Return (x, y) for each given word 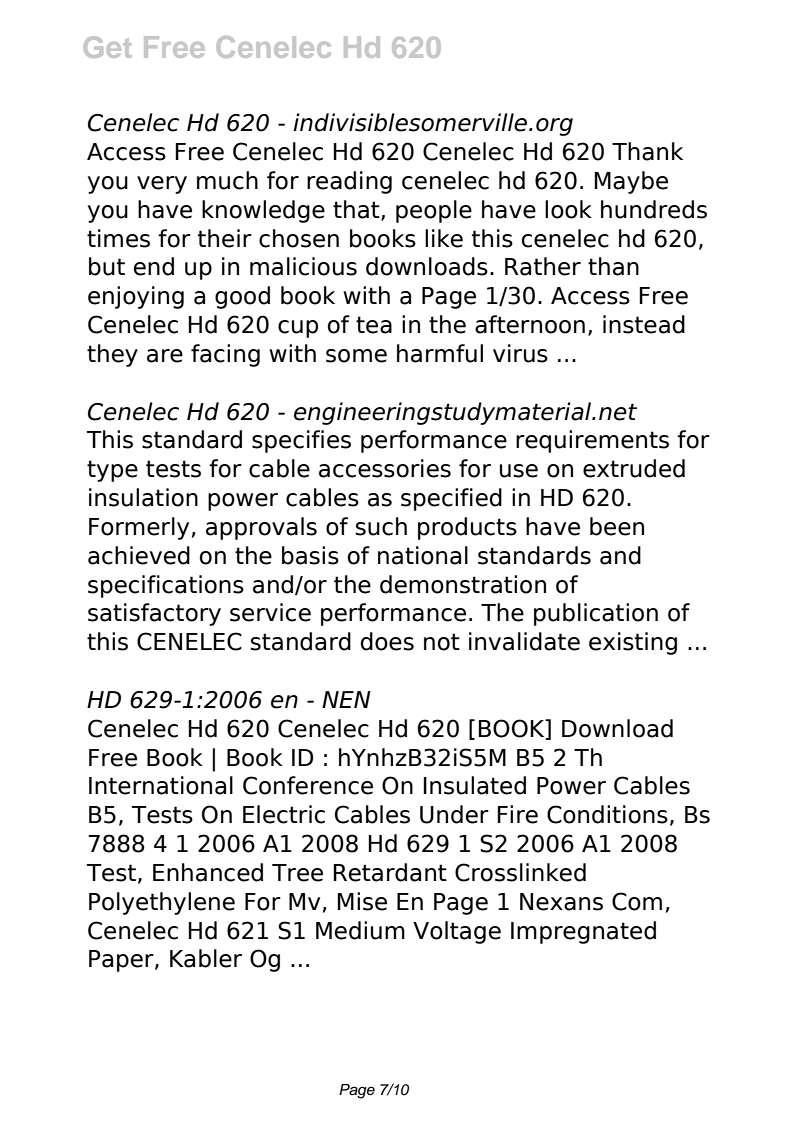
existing (633, 643)
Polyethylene (162, 903)
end (154, 266)
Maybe (631, 182)
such (381, 526)
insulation (143, 497)
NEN (346, 699)
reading (349, 182)
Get (108, 47)
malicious (303, 266)
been (617, 526)
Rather (543, 266)
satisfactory (154, 614)
